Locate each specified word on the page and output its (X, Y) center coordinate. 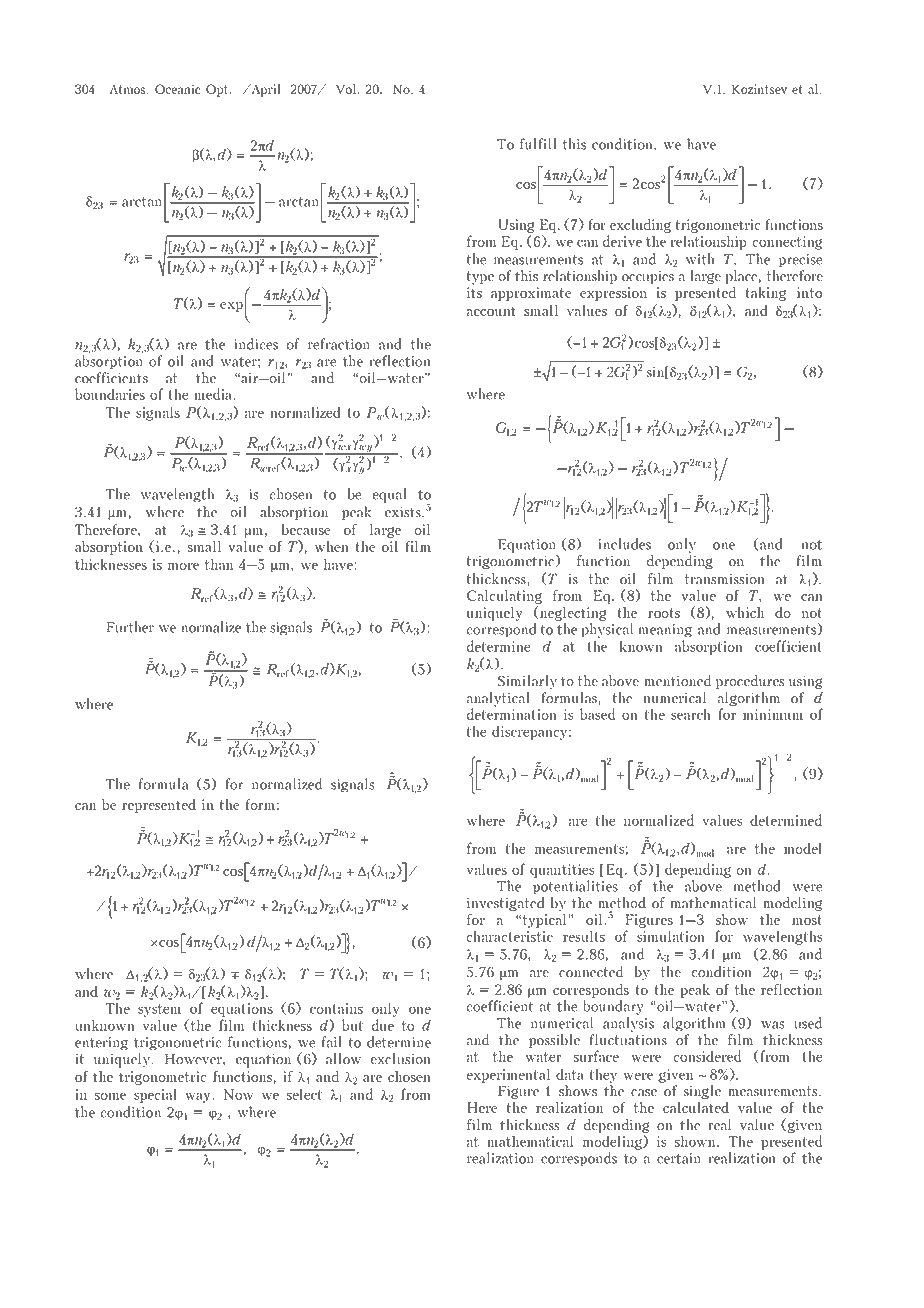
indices (256, 344)
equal (389, 495)
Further (130, 627)
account (491, 311)
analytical (498, 700)
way (197, 1097)
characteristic (509, 936)
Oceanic (178, 89)
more (183, 566)
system (159, 1010)
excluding (640, 226)
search (691, 714)
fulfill (538, 144)
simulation (671, 936)
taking (765, 294)
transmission (725, 579)
